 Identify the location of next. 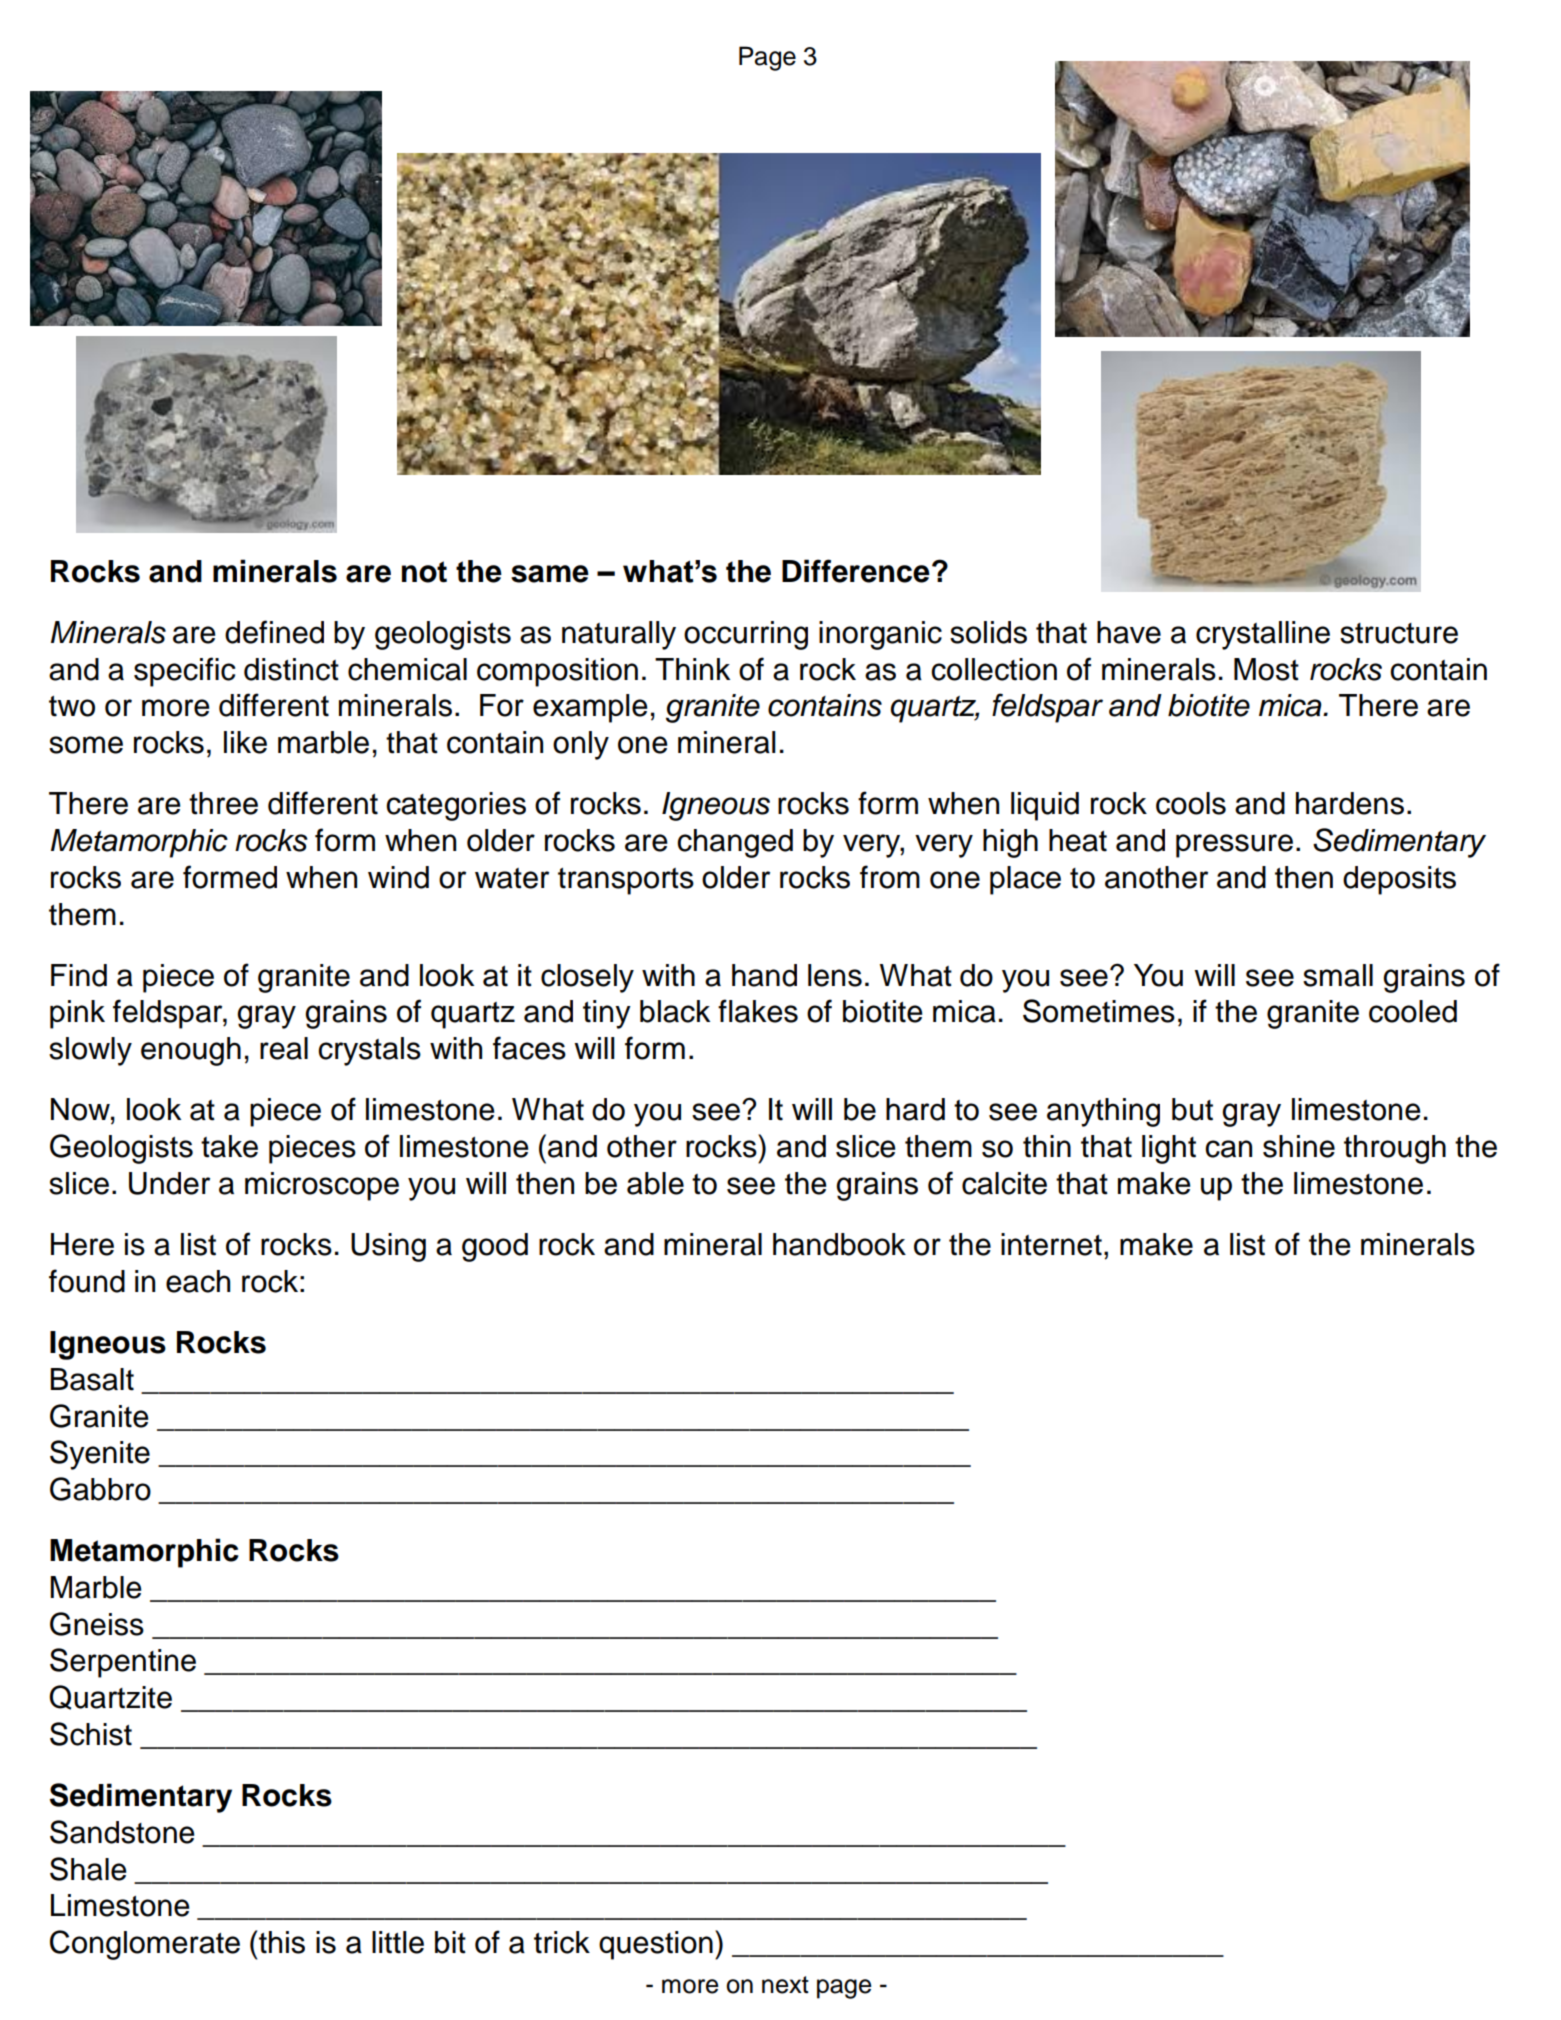
(785, 1985).
